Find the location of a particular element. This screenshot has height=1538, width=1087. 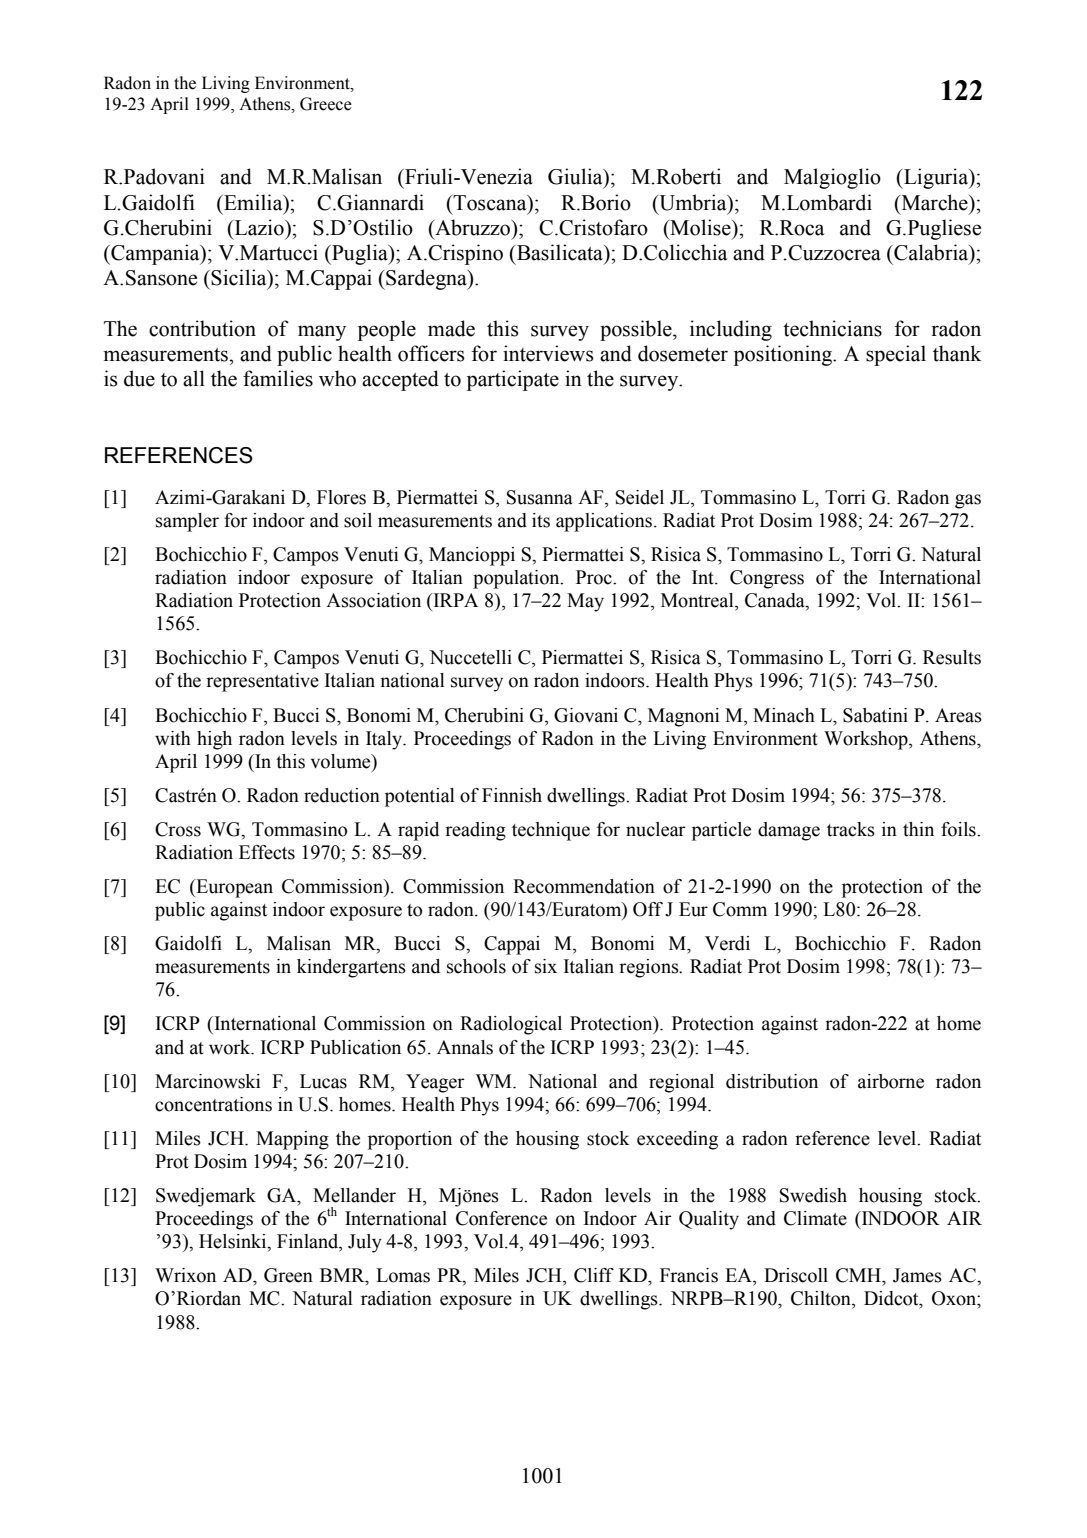

European is located at coordinates (233, 888).
